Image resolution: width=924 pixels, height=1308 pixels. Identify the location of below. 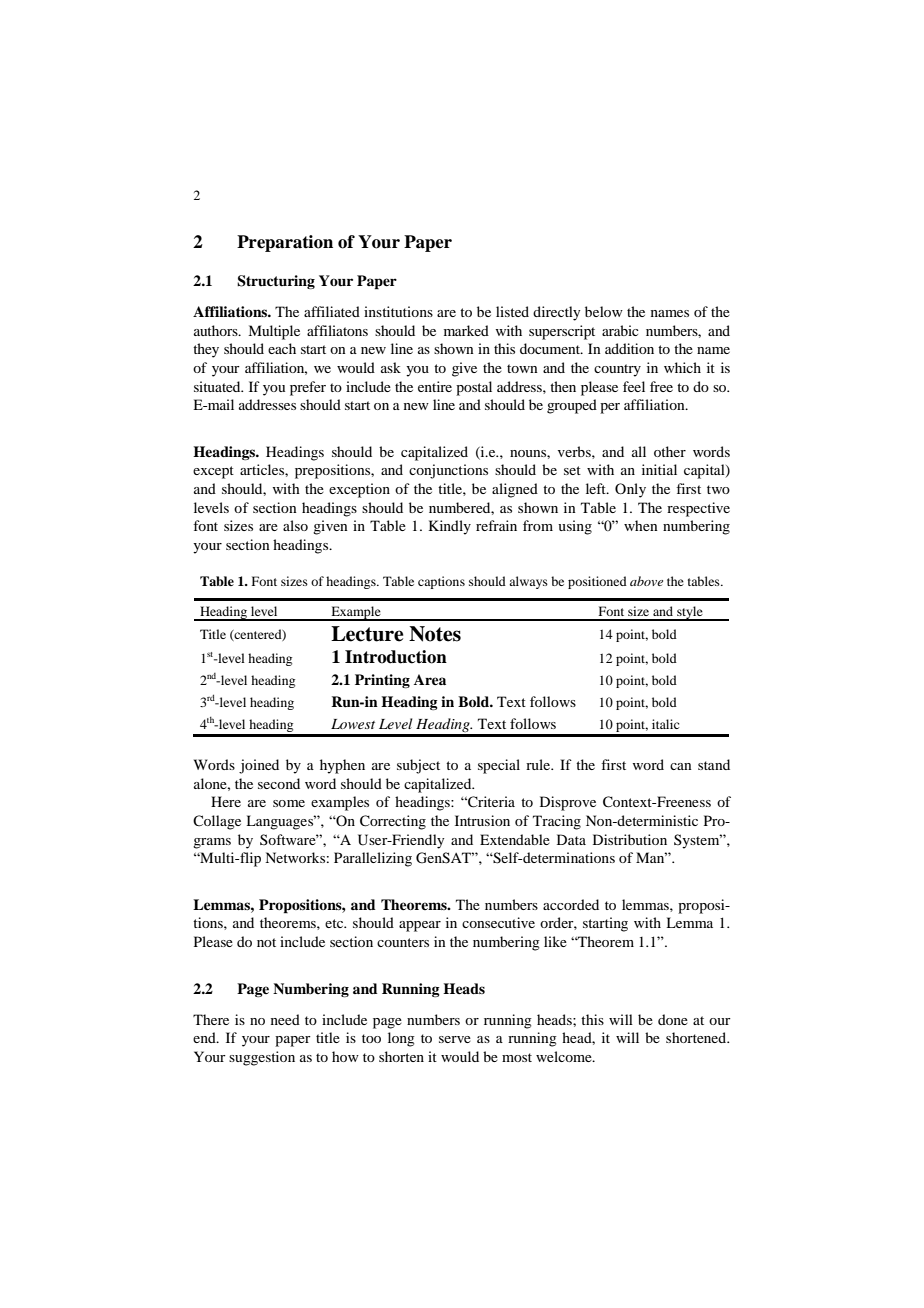
(604, 311).
